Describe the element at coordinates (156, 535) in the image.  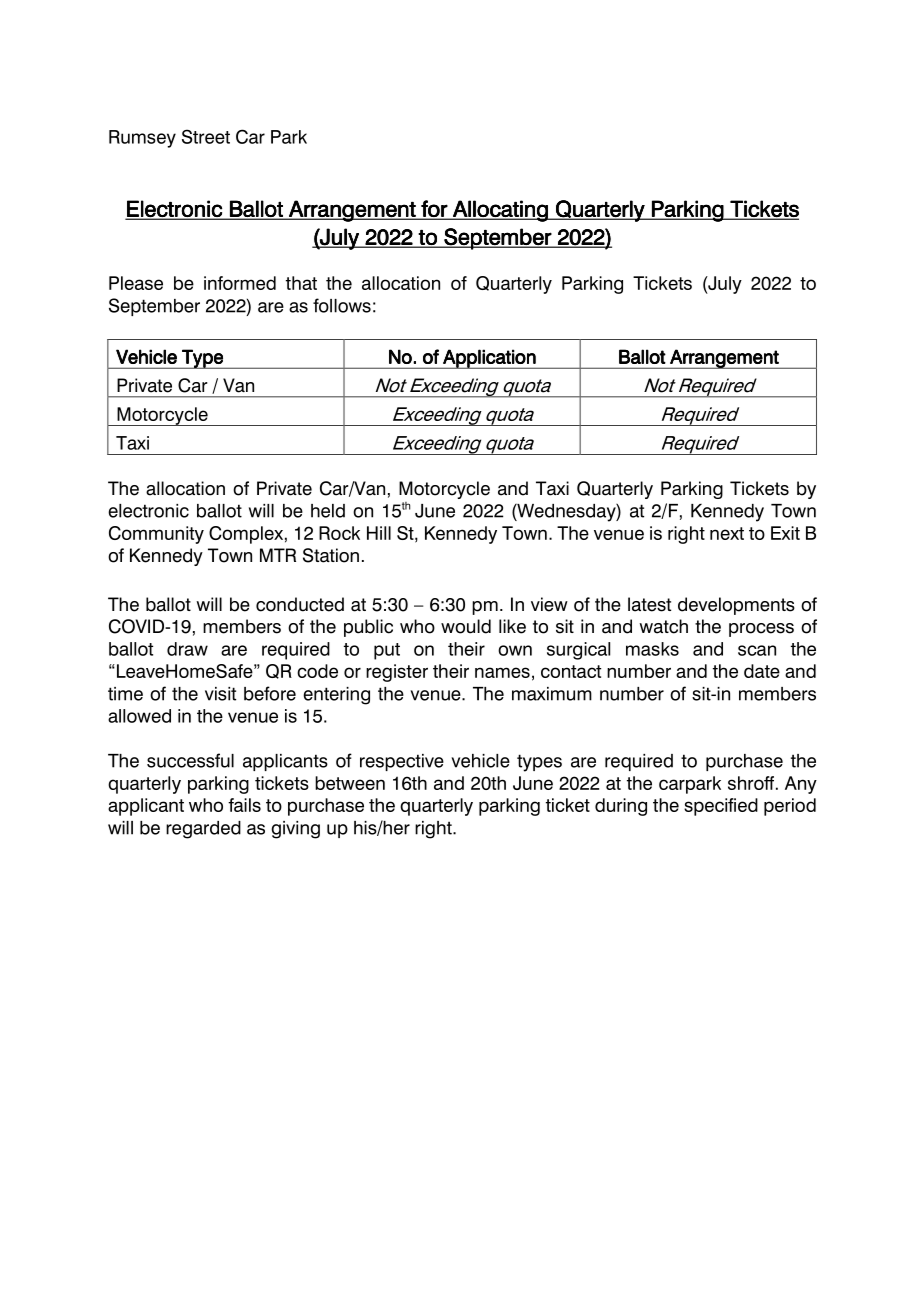
I see `Community` at that location.
